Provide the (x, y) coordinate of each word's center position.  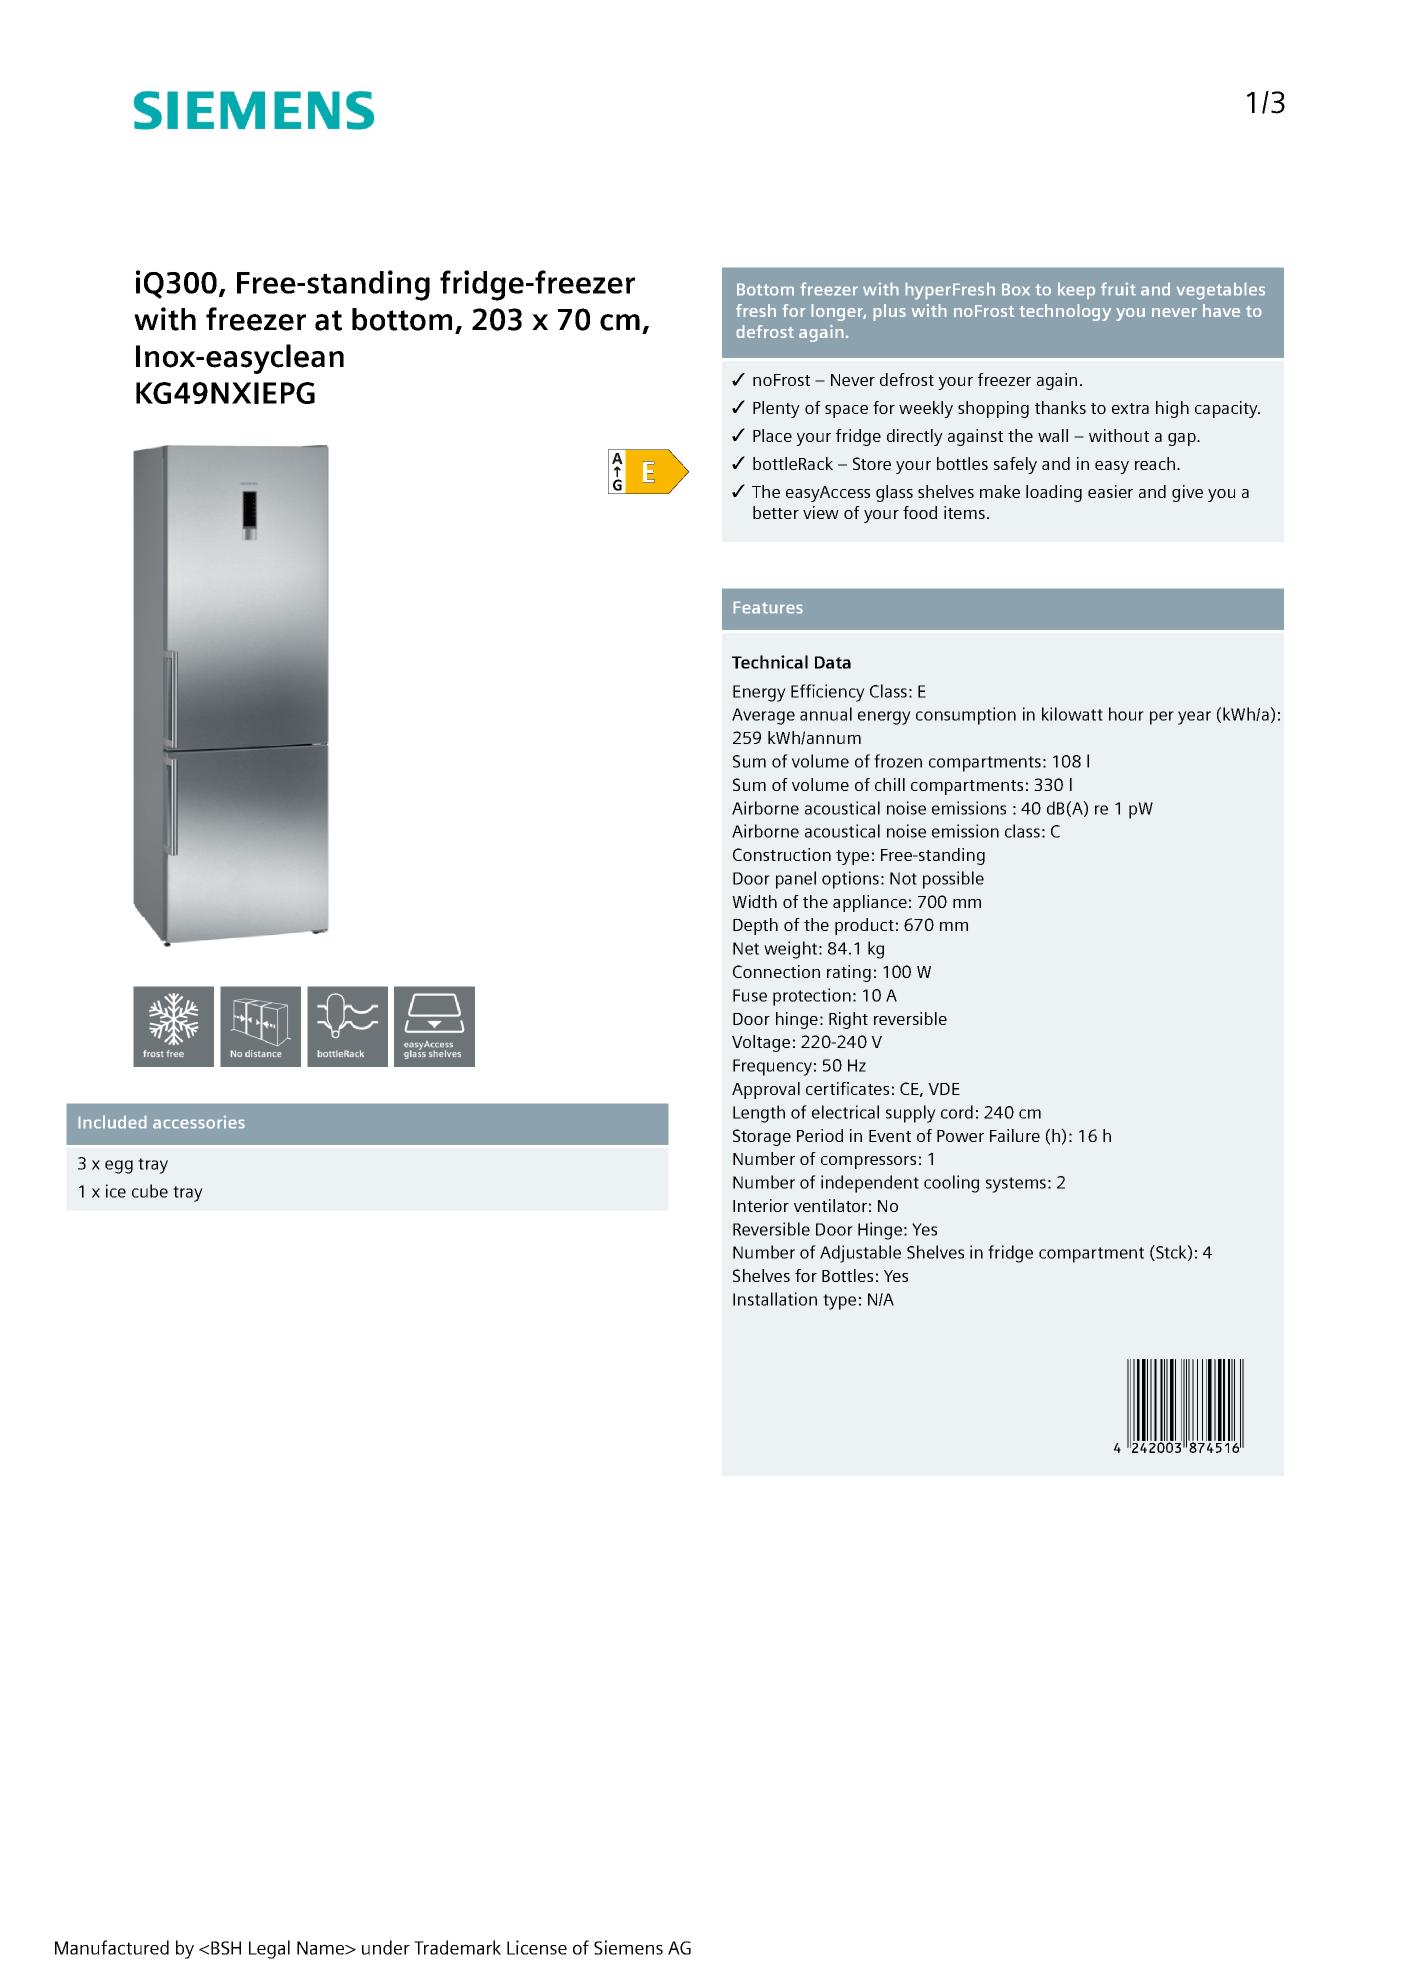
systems (1016, 1185)
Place (772, 435)
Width (754, 901)
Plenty (776, 409)
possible (953, 880)
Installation (775, 1299)
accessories (199, 1122)
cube (150, 1191)
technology (1065, 312)
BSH (226, 1948)
